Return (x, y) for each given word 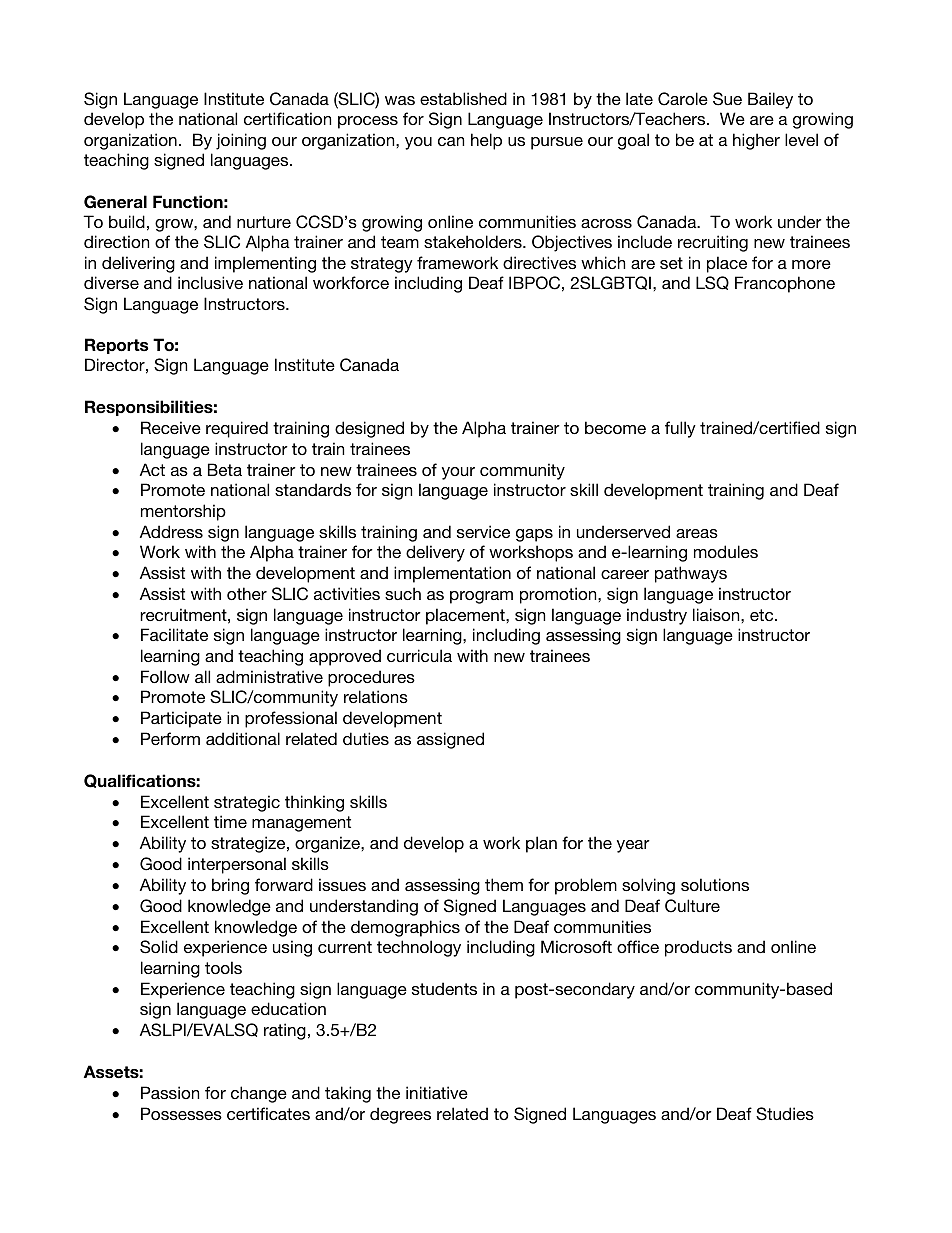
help (486, 141)
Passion (170, 1092)
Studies (785, 1114)
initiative (437, 1092)
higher (756, 141)
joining (241, 141)
